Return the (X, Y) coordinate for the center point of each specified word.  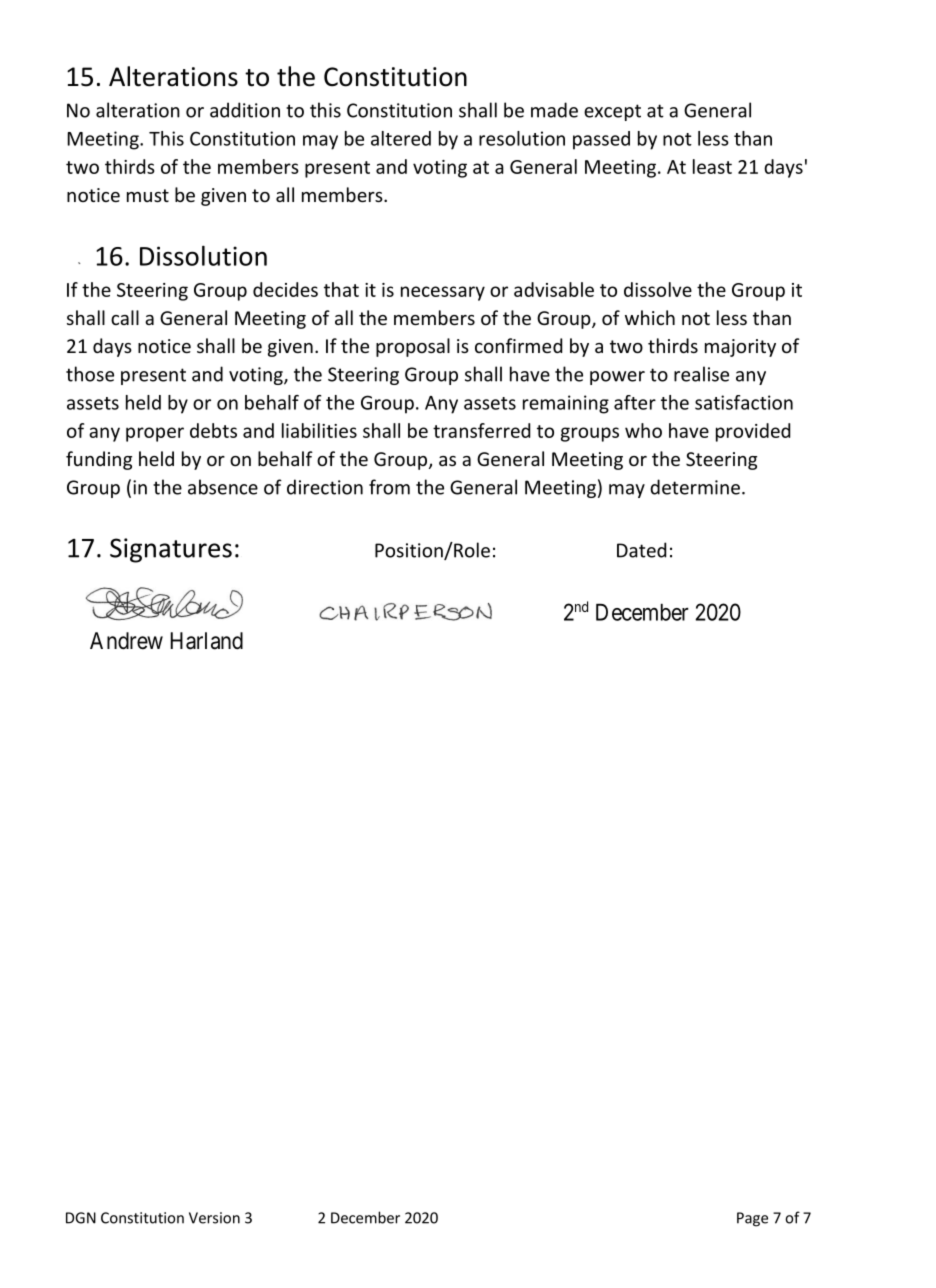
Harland (206, 641)
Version (214, 1218)
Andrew (126, 641)
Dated (641, 550)
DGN (81, 1218)
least (712, 166)
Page (752, 1219)
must (148, 195)
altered (401, 138)
